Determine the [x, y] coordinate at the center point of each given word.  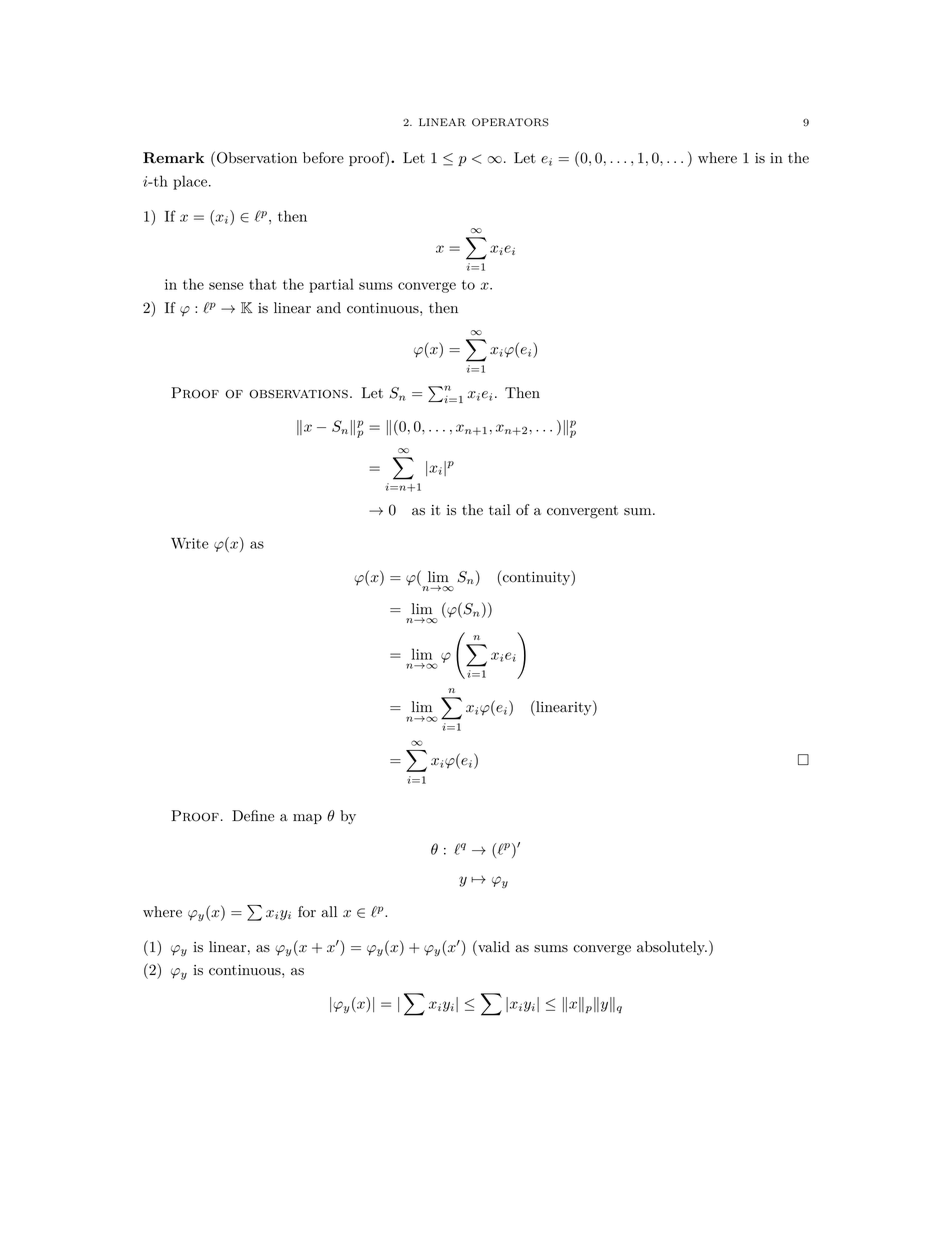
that [263, 284]
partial [331, 285]
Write [189, 543]
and [329, 308]
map [307, 819]
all [329, 911]
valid [493, 946]
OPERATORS [510, 122]
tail [500, 509]
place [191, 182]
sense [226, 286]
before [323, 158]
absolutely [672, 948]
